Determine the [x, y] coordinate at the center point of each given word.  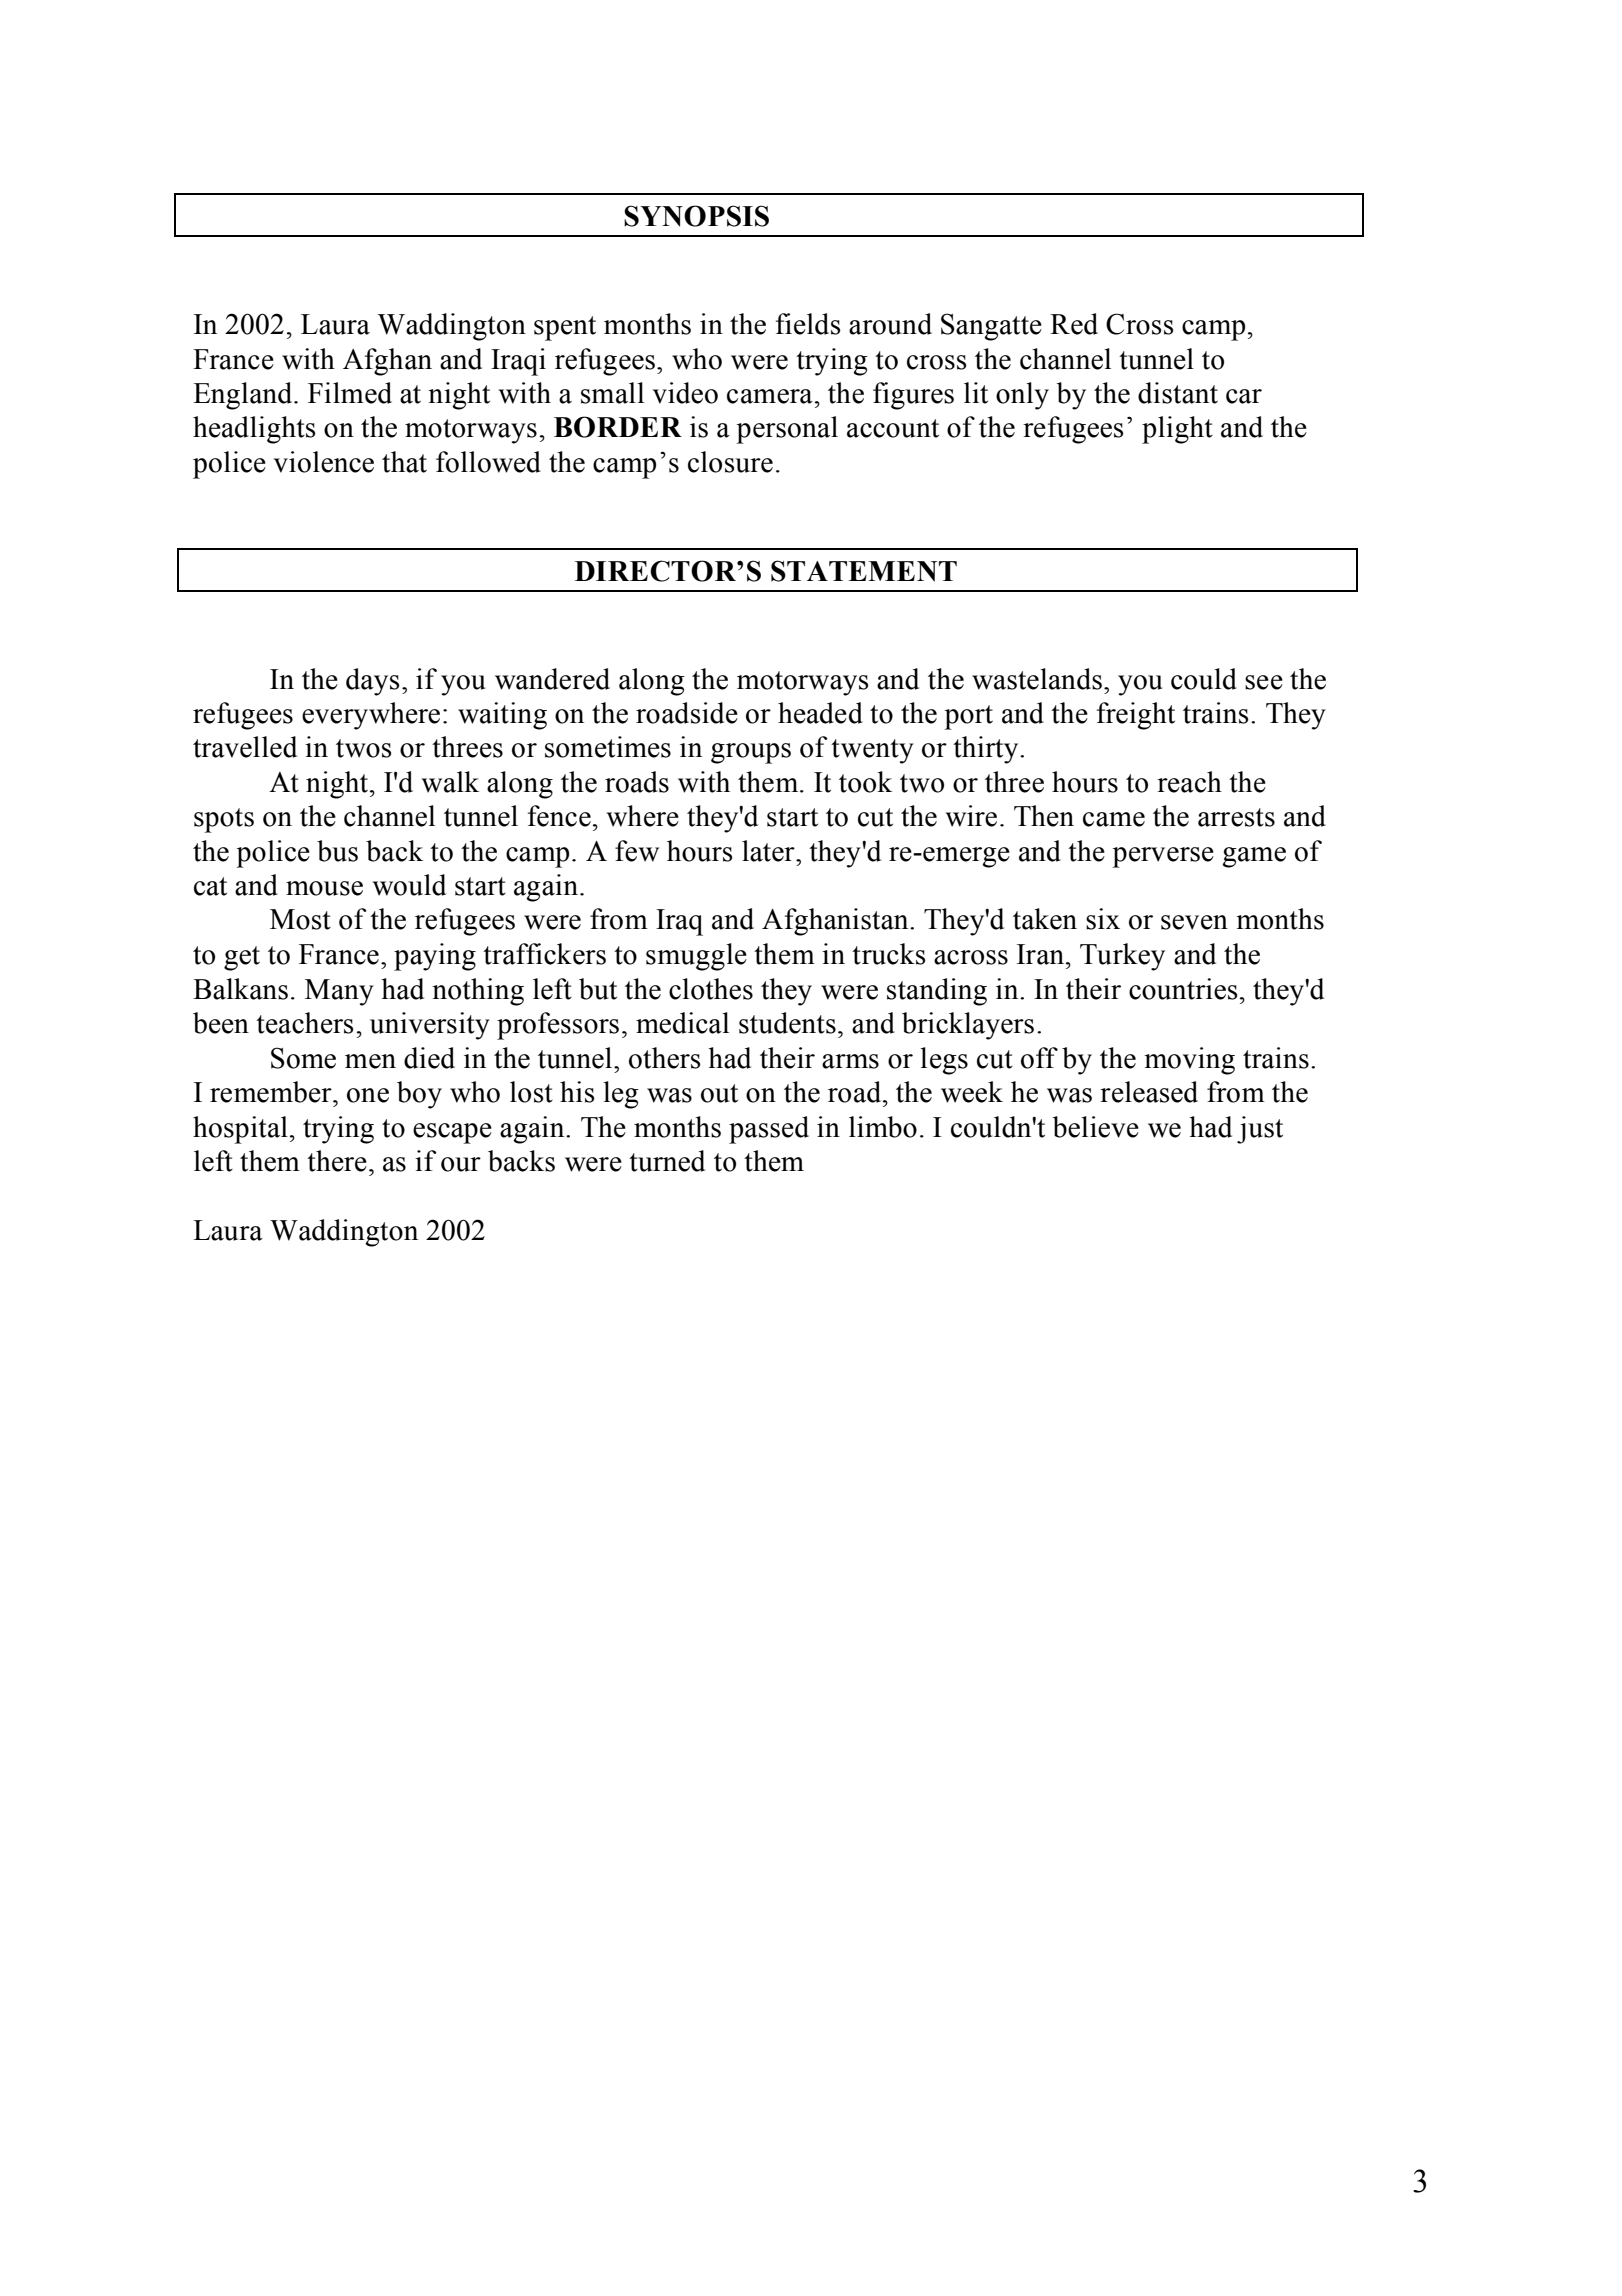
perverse [1163, 857]
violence [324, 462]
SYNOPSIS [696, 216]
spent [565, 328]
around [890, 324]
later [769, 851]
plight [1177, 430]
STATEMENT [864, 571]
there [337, 1161]
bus [337, 851]
